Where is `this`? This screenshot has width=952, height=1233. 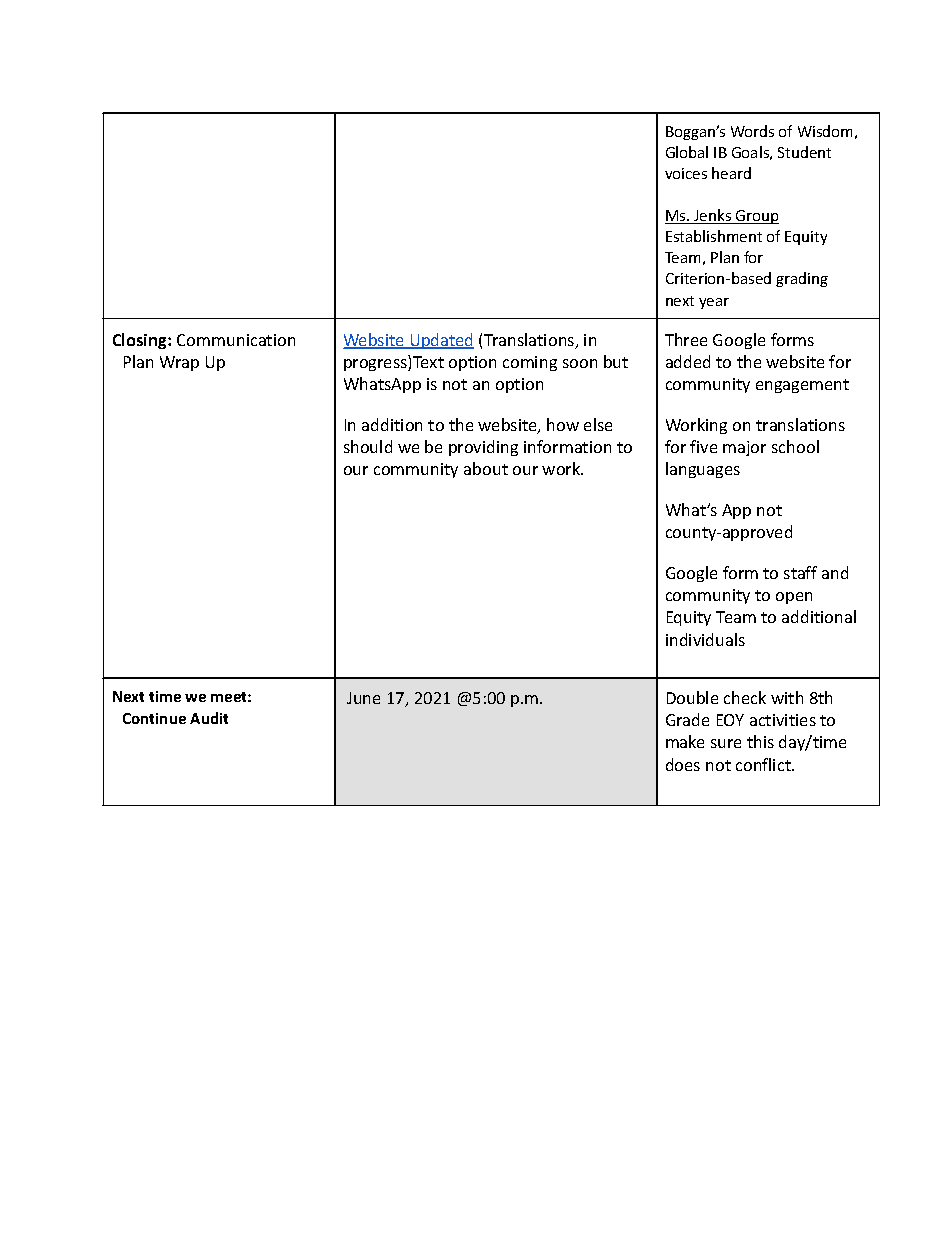 this is located at coordinates (760, 741).
